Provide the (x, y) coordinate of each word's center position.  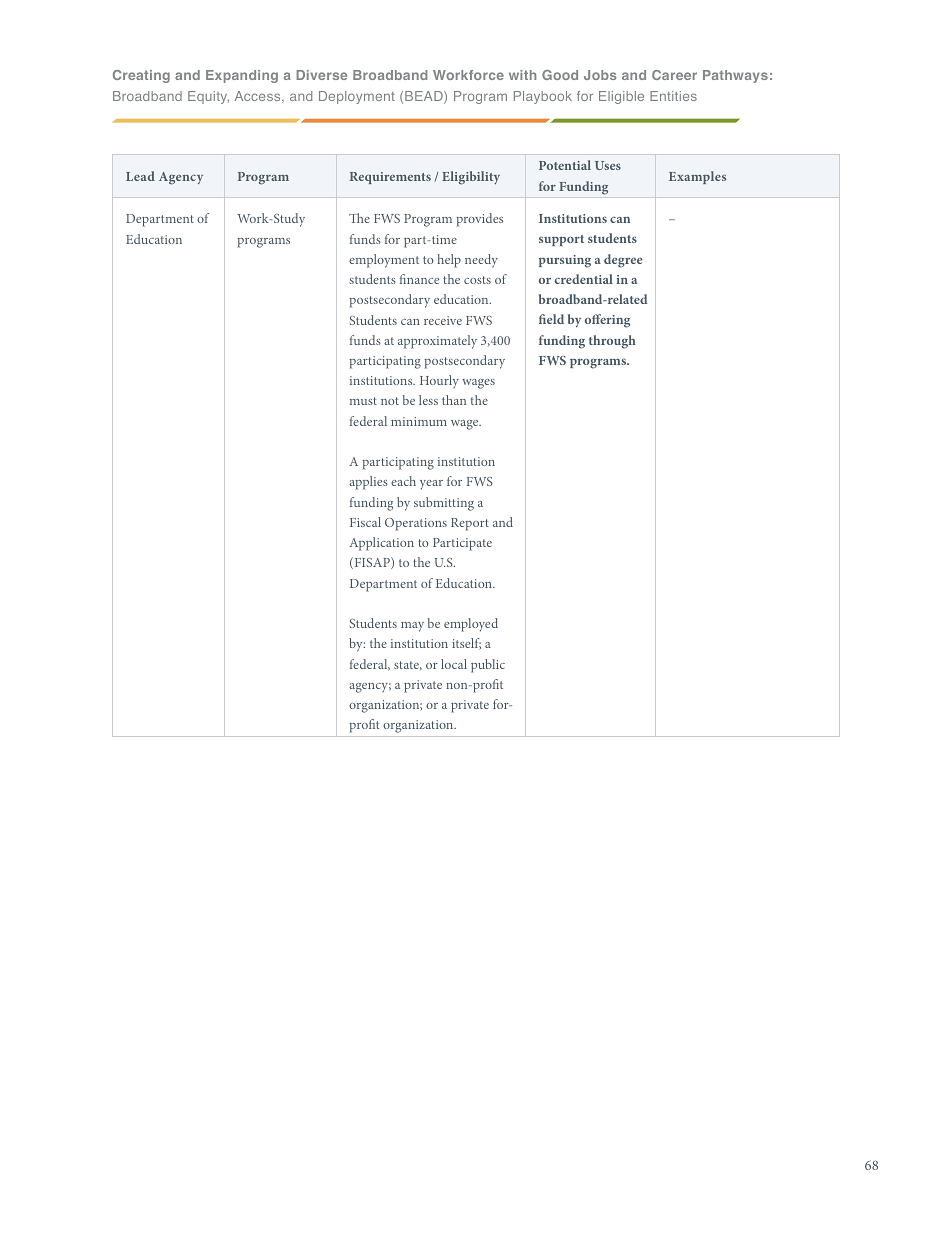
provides (479, 220)
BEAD (425, 97)
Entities (673, 96)
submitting (444, 504)
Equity (208, 97)
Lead (140, 176)
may (412, 627)
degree (623, 261)
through (612, 342)
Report (470, 524)
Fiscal (365, 522)
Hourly (439, 381)
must (363, 401)
